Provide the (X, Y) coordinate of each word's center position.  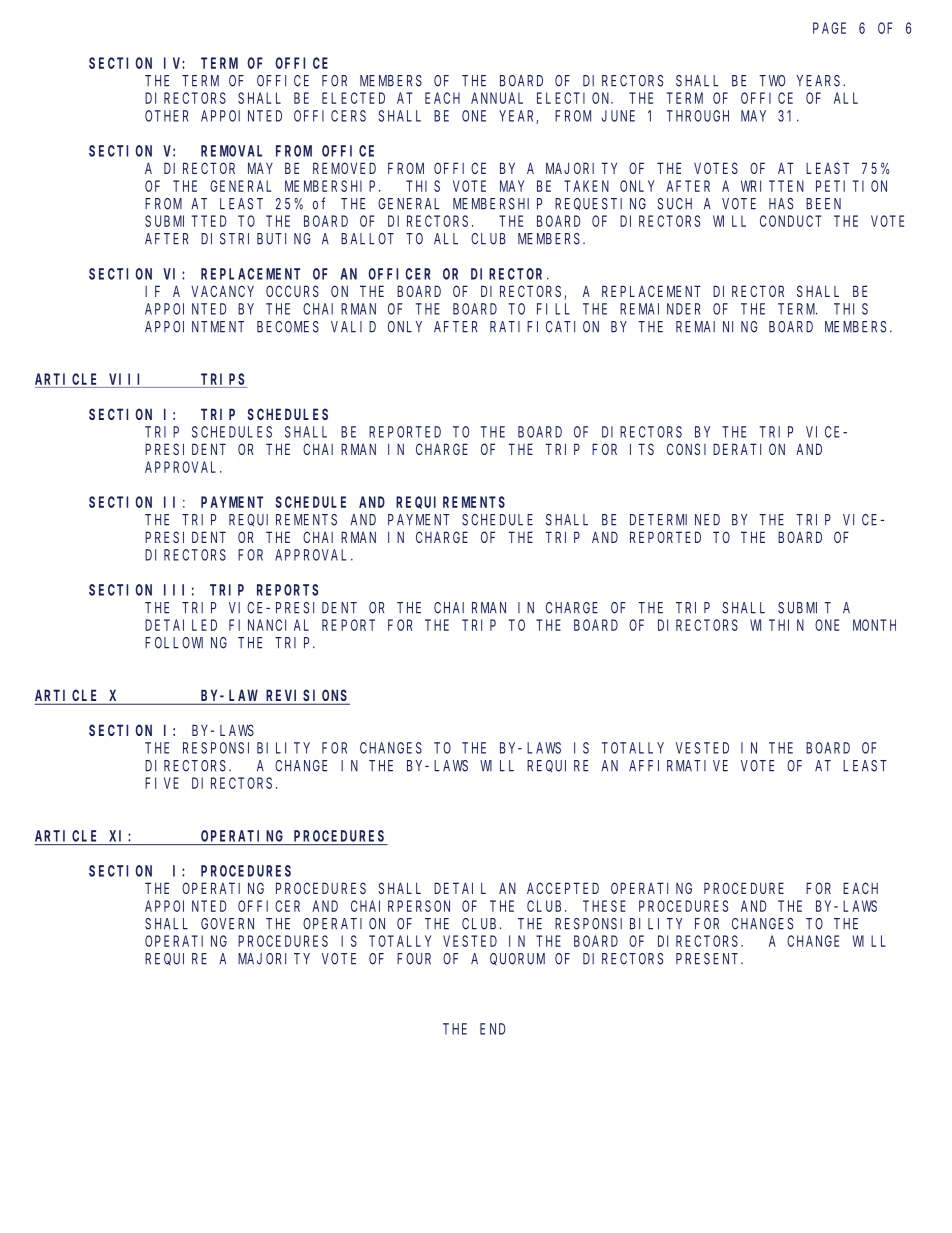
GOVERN (227, 924)
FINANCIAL (269, 625)
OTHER (166, 116)
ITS (642, 449)
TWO (772, 81)
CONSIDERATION (726, 449)
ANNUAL (497, 98)
